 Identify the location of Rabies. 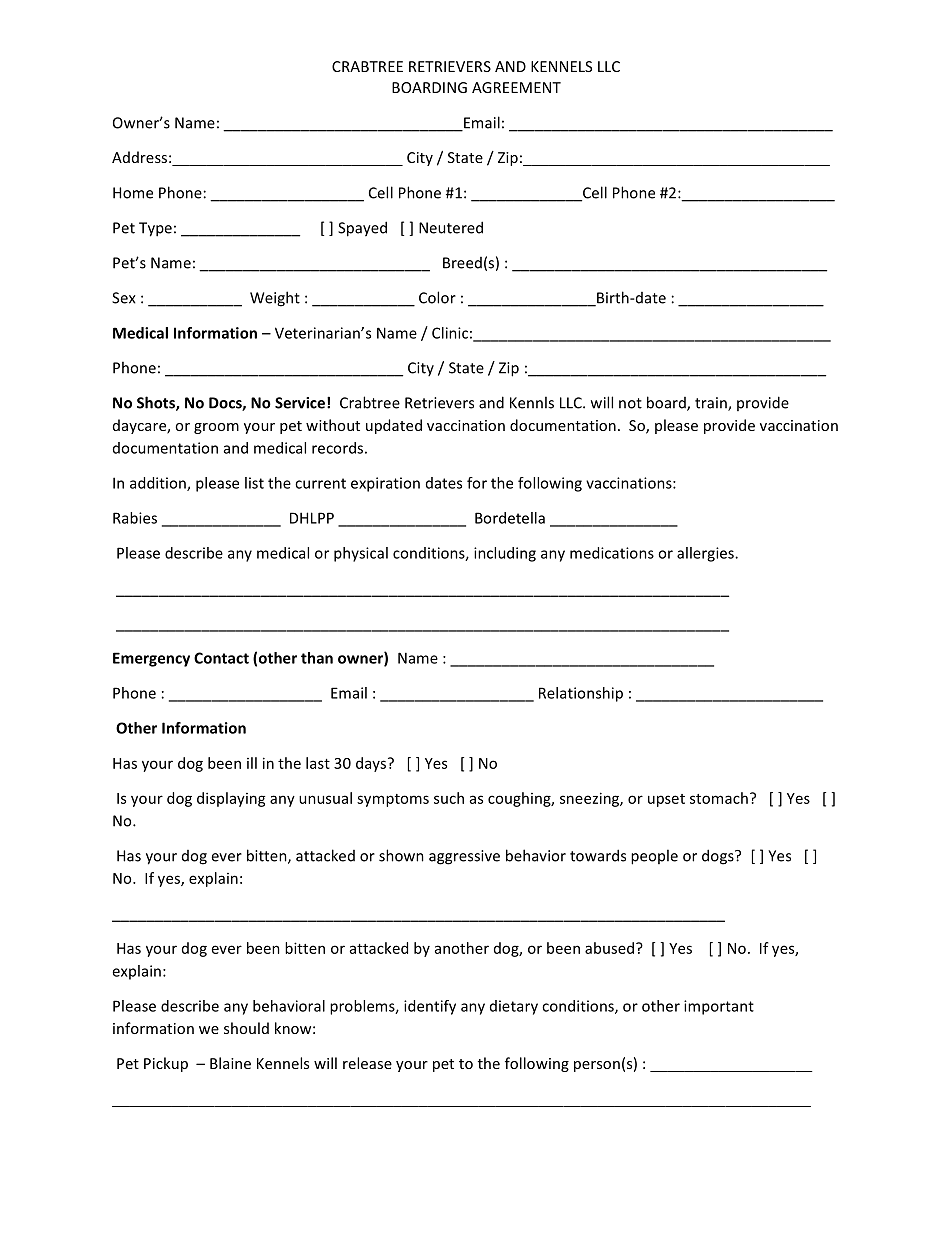
(135, 518).
